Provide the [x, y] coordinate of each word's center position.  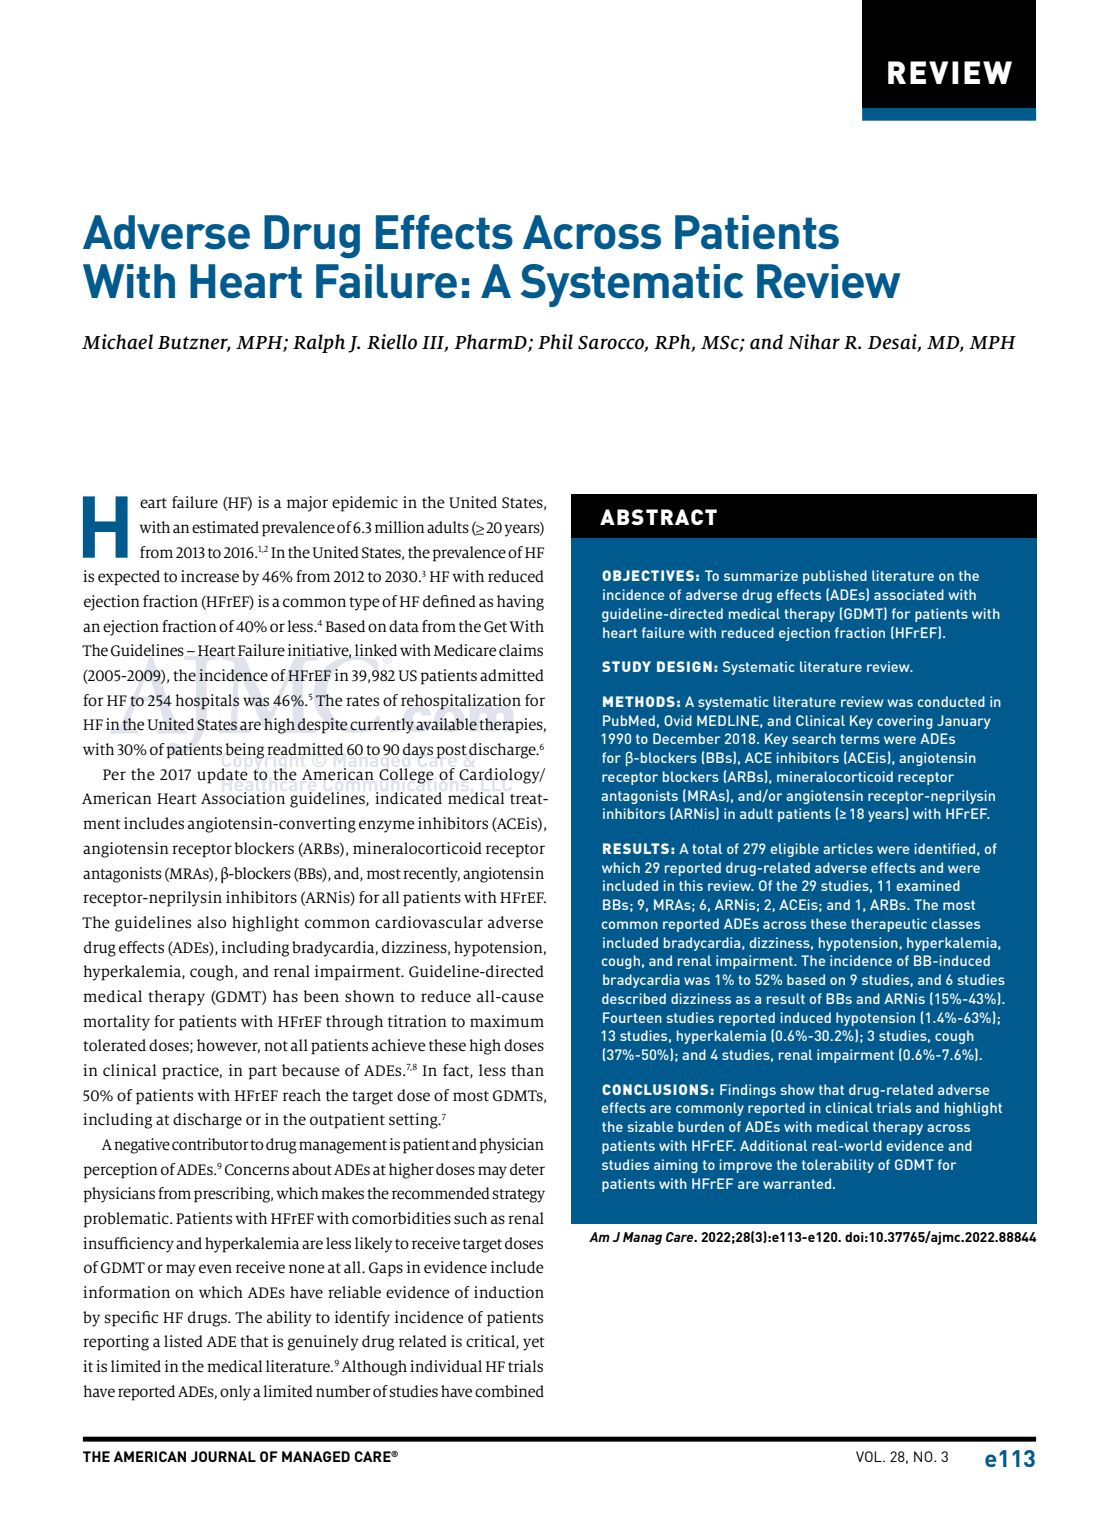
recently [431, 875]
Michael [117, 342]
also [211, 922]
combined [509, 1391]
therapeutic [889, 925]
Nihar [814, 342]
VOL [870, 1456]
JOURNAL [223, 1456]
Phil [555, 341]
